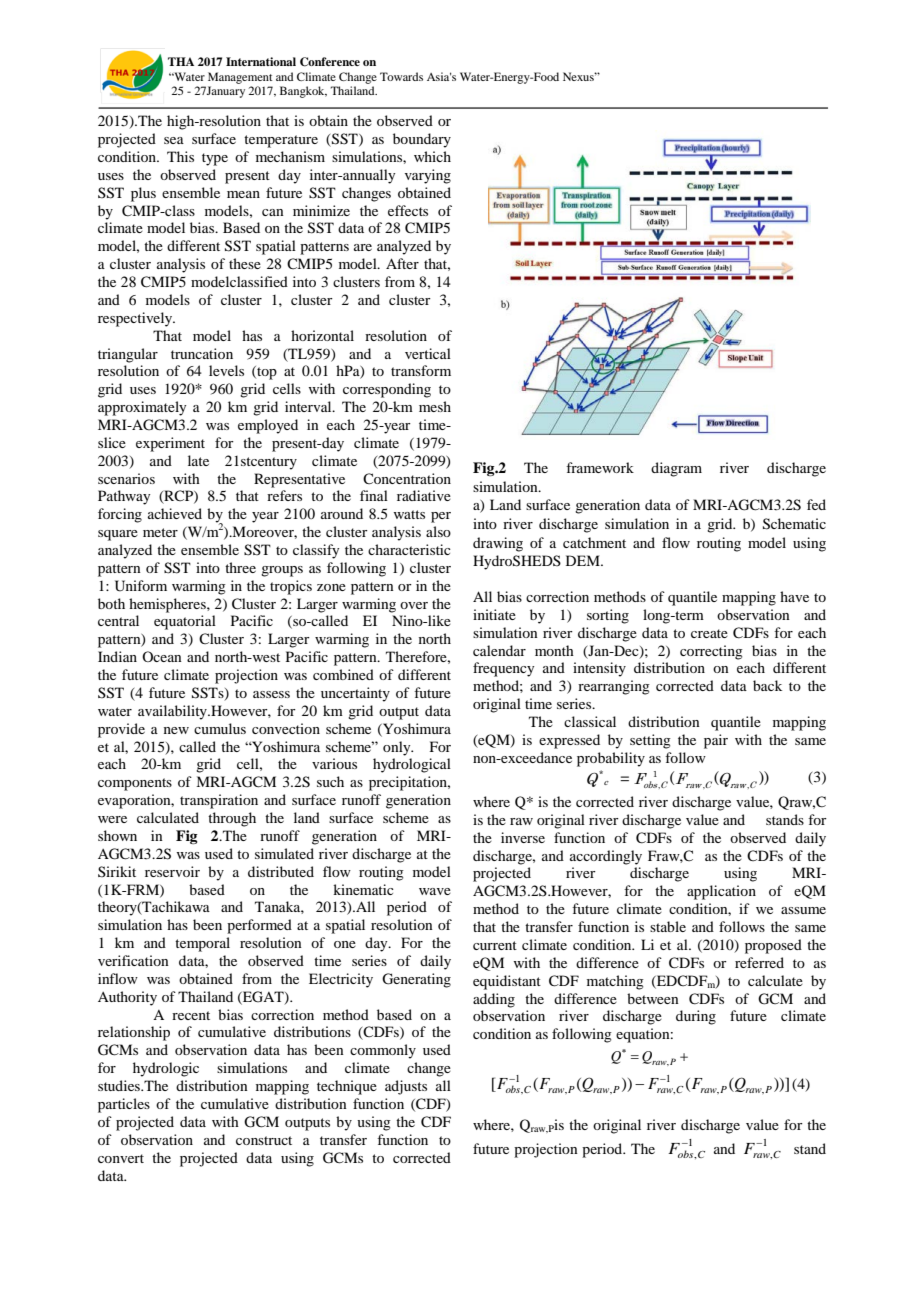 The image size is (924, 1308). What do you see at coordinates (432, 156) in the screenshot?
I see `which` at bounding box center [432, 156].
